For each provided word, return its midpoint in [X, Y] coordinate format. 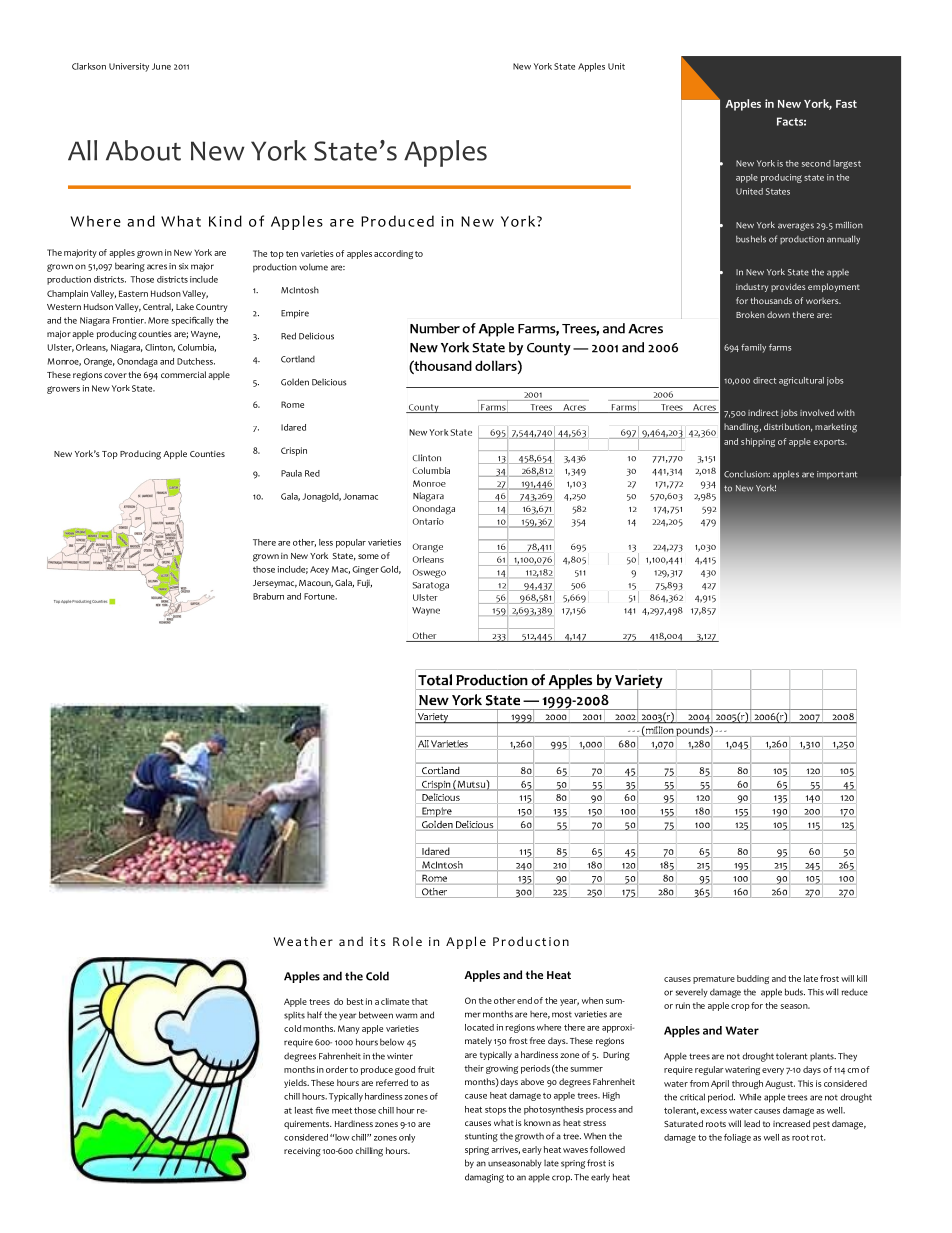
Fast [846, 104]
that [420, 1001]
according [393, 254]
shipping [758, 442]
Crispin [294, 451]
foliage [737, 1138]
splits [294, 1016]
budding [753, 979]
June [161, 66]
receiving [302, 1152]
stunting [481, 1137]
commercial [183, 374]
